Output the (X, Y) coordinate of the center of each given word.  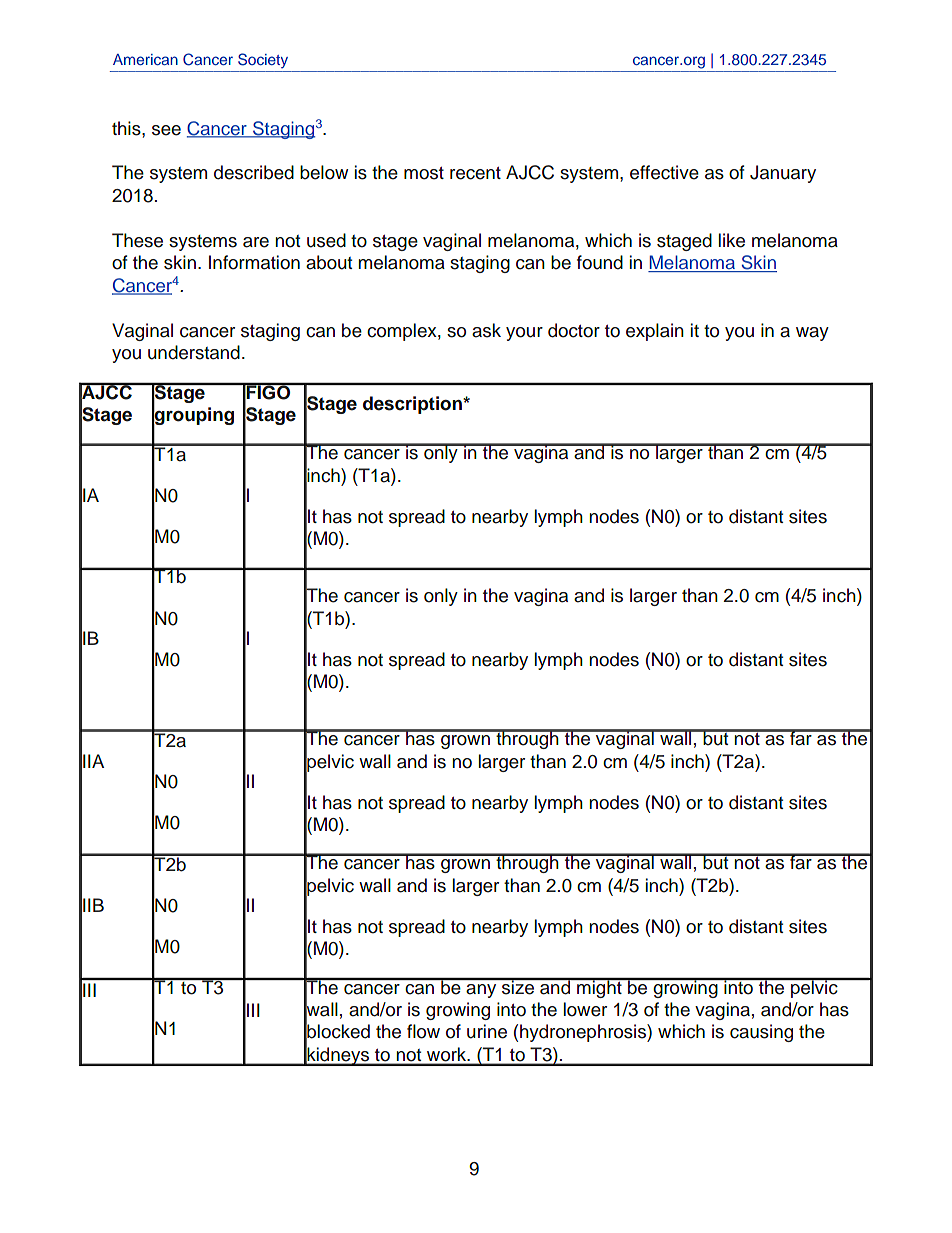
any (481, 991)
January (783, 174)
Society (263, 60)
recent (475, 173)
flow (423, 1031)
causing (761, 1033)
